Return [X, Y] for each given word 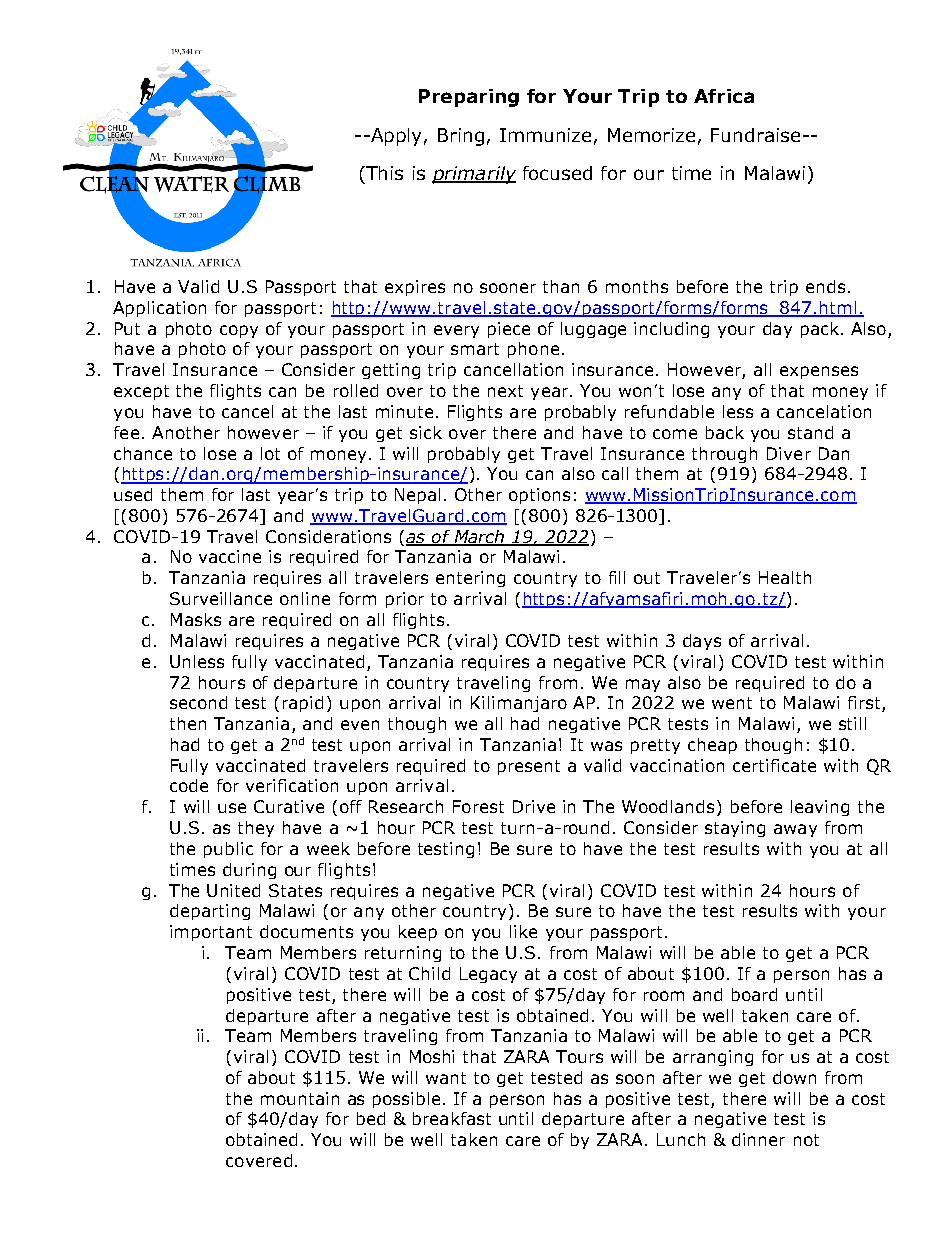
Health [785, 577]
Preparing [469, 98]
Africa [724, 96]
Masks [196, 619]
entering [470, 579]
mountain [300, 1098]
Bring [461, 137]
